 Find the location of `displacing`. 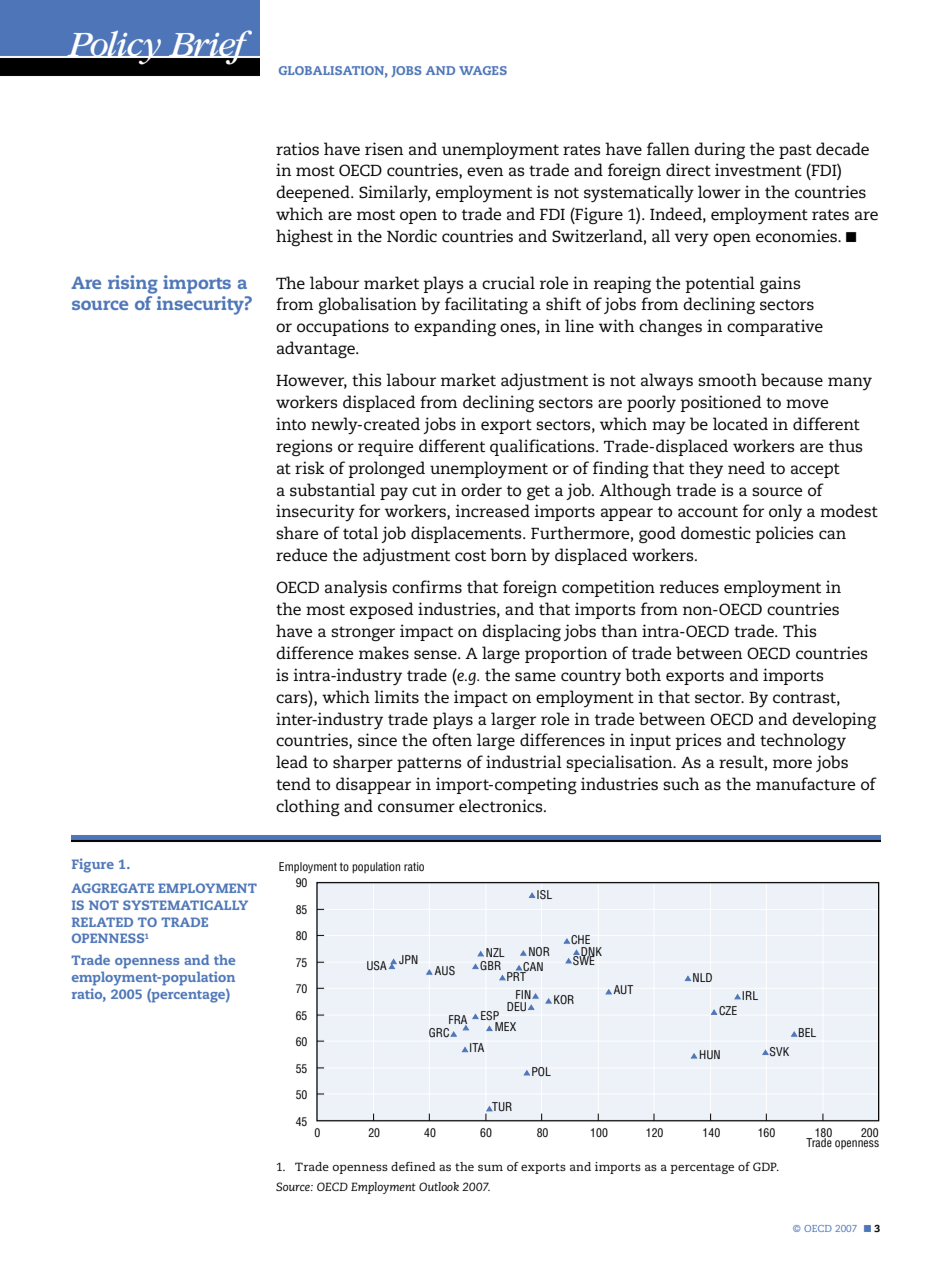

displacing is located at coordinates (521, 633).
